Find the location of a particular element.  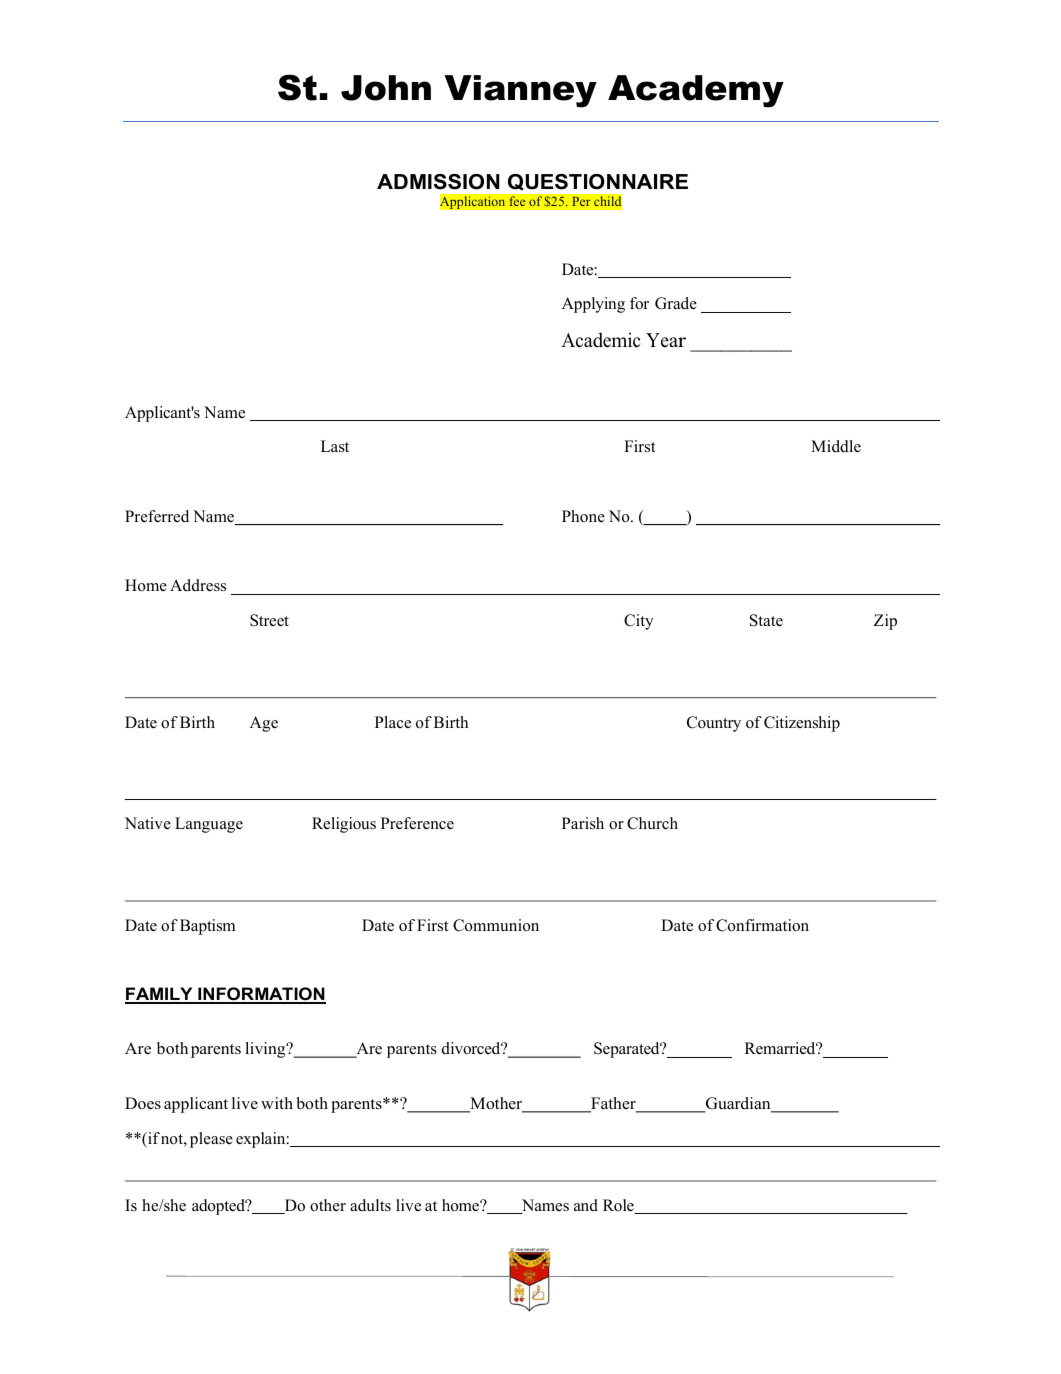

Parish is located at coordinates (583, 823).
